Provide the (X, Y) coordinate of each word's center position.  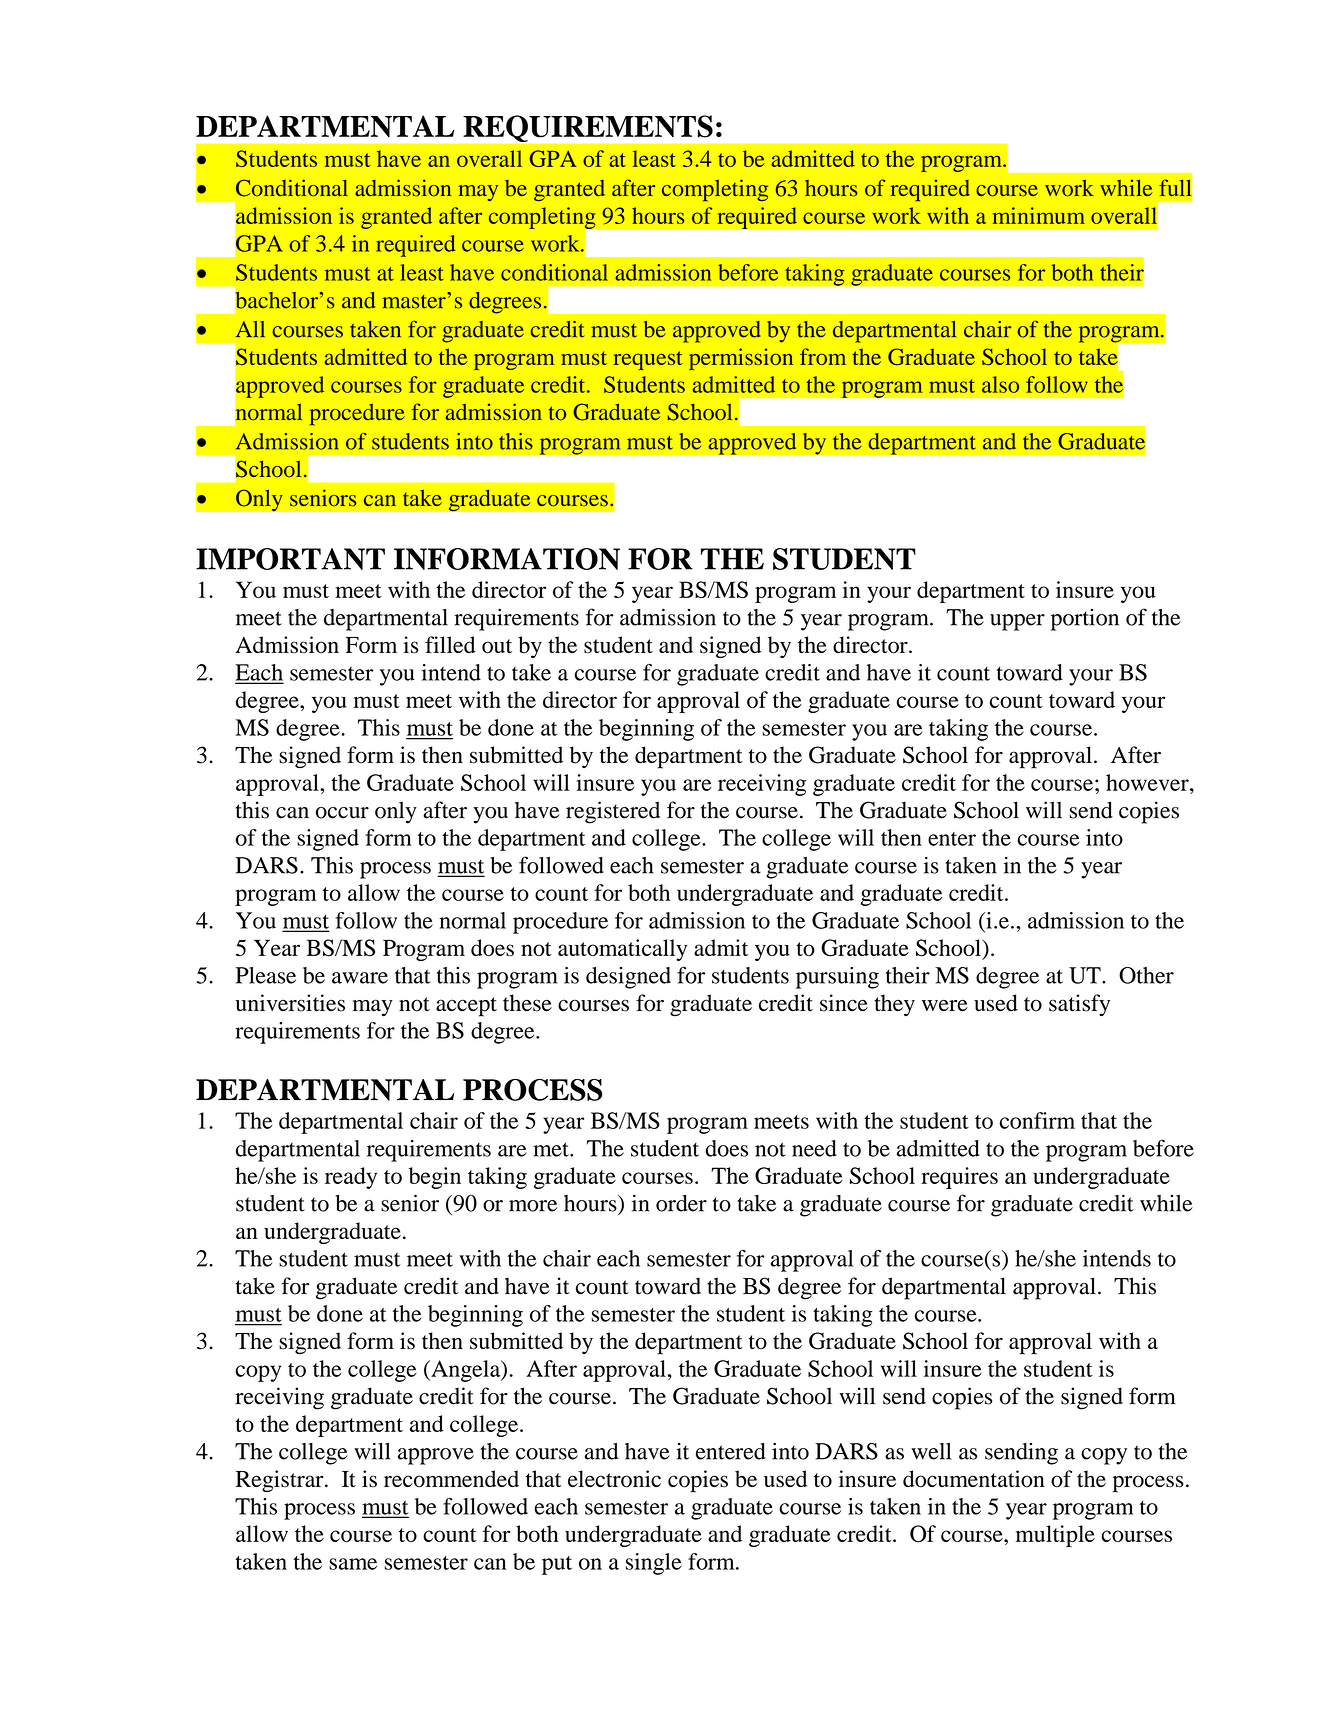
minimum (1039, 215)
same (353, 1564)
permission (741, 359)
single (654, 1564)
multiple (1055, 1536)
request (648, 360)
